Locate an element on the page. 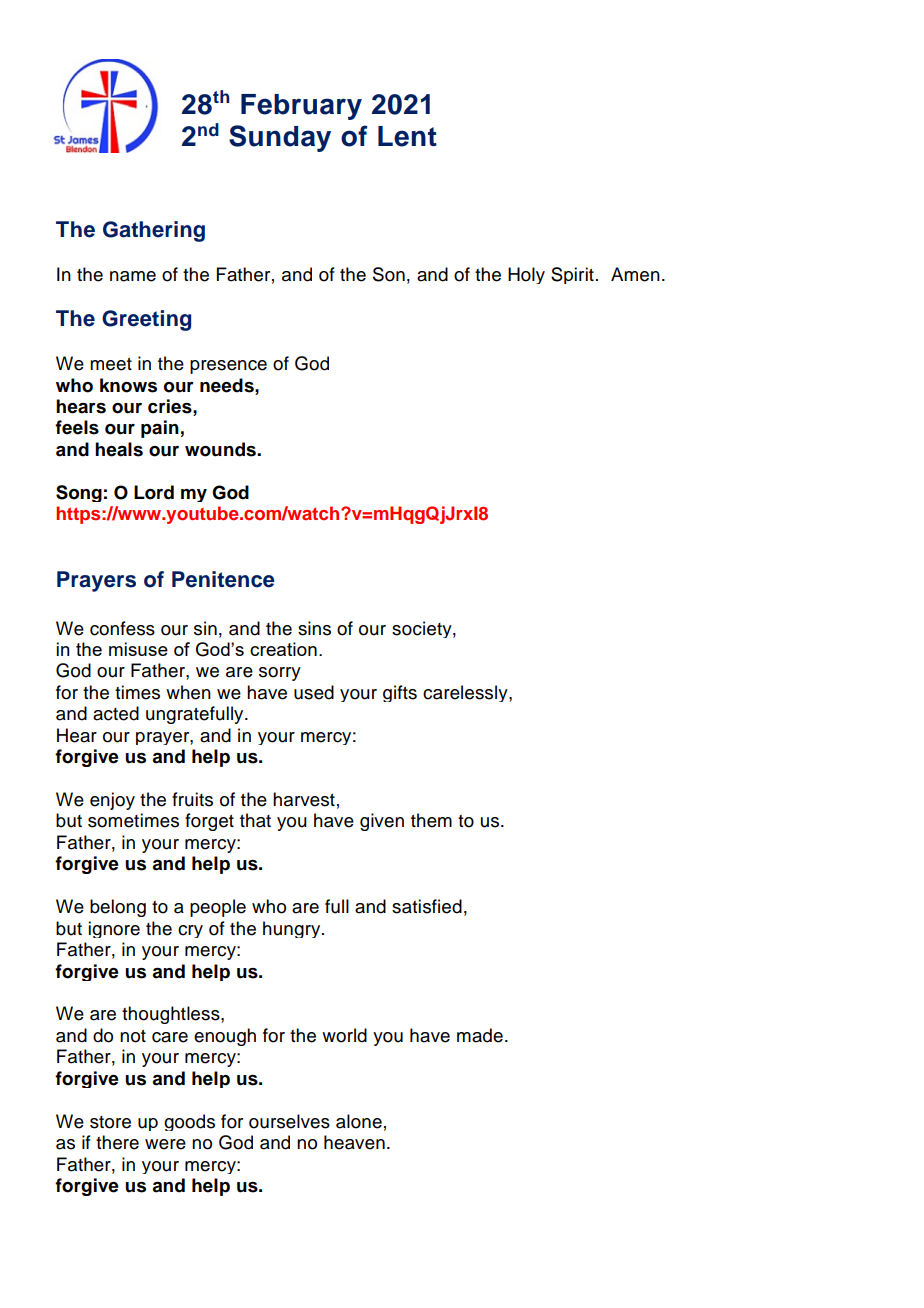  satisfied is located at coordinates (427, 906).
